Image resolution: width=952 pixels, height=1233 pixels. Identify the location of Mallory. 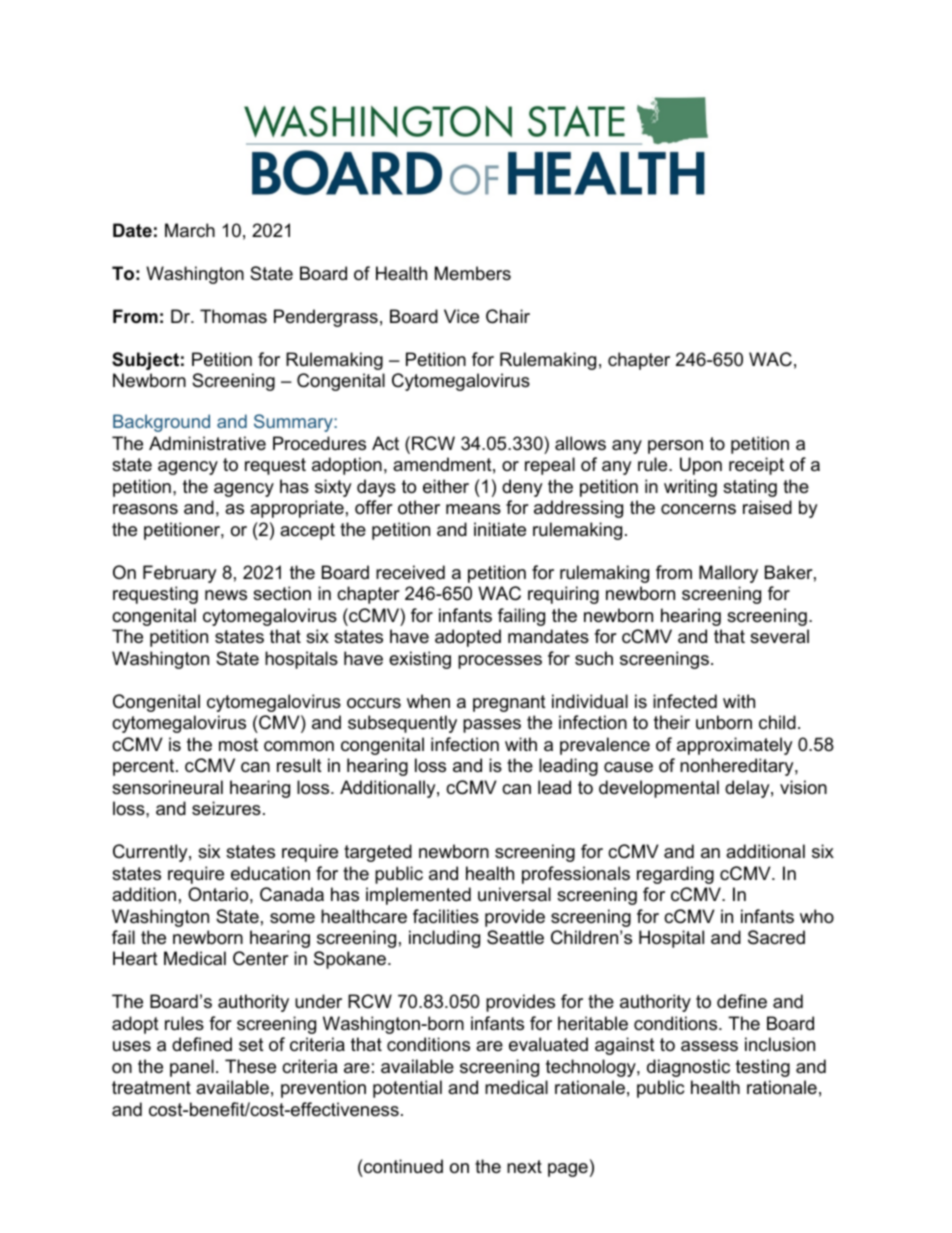
(728, 574).
